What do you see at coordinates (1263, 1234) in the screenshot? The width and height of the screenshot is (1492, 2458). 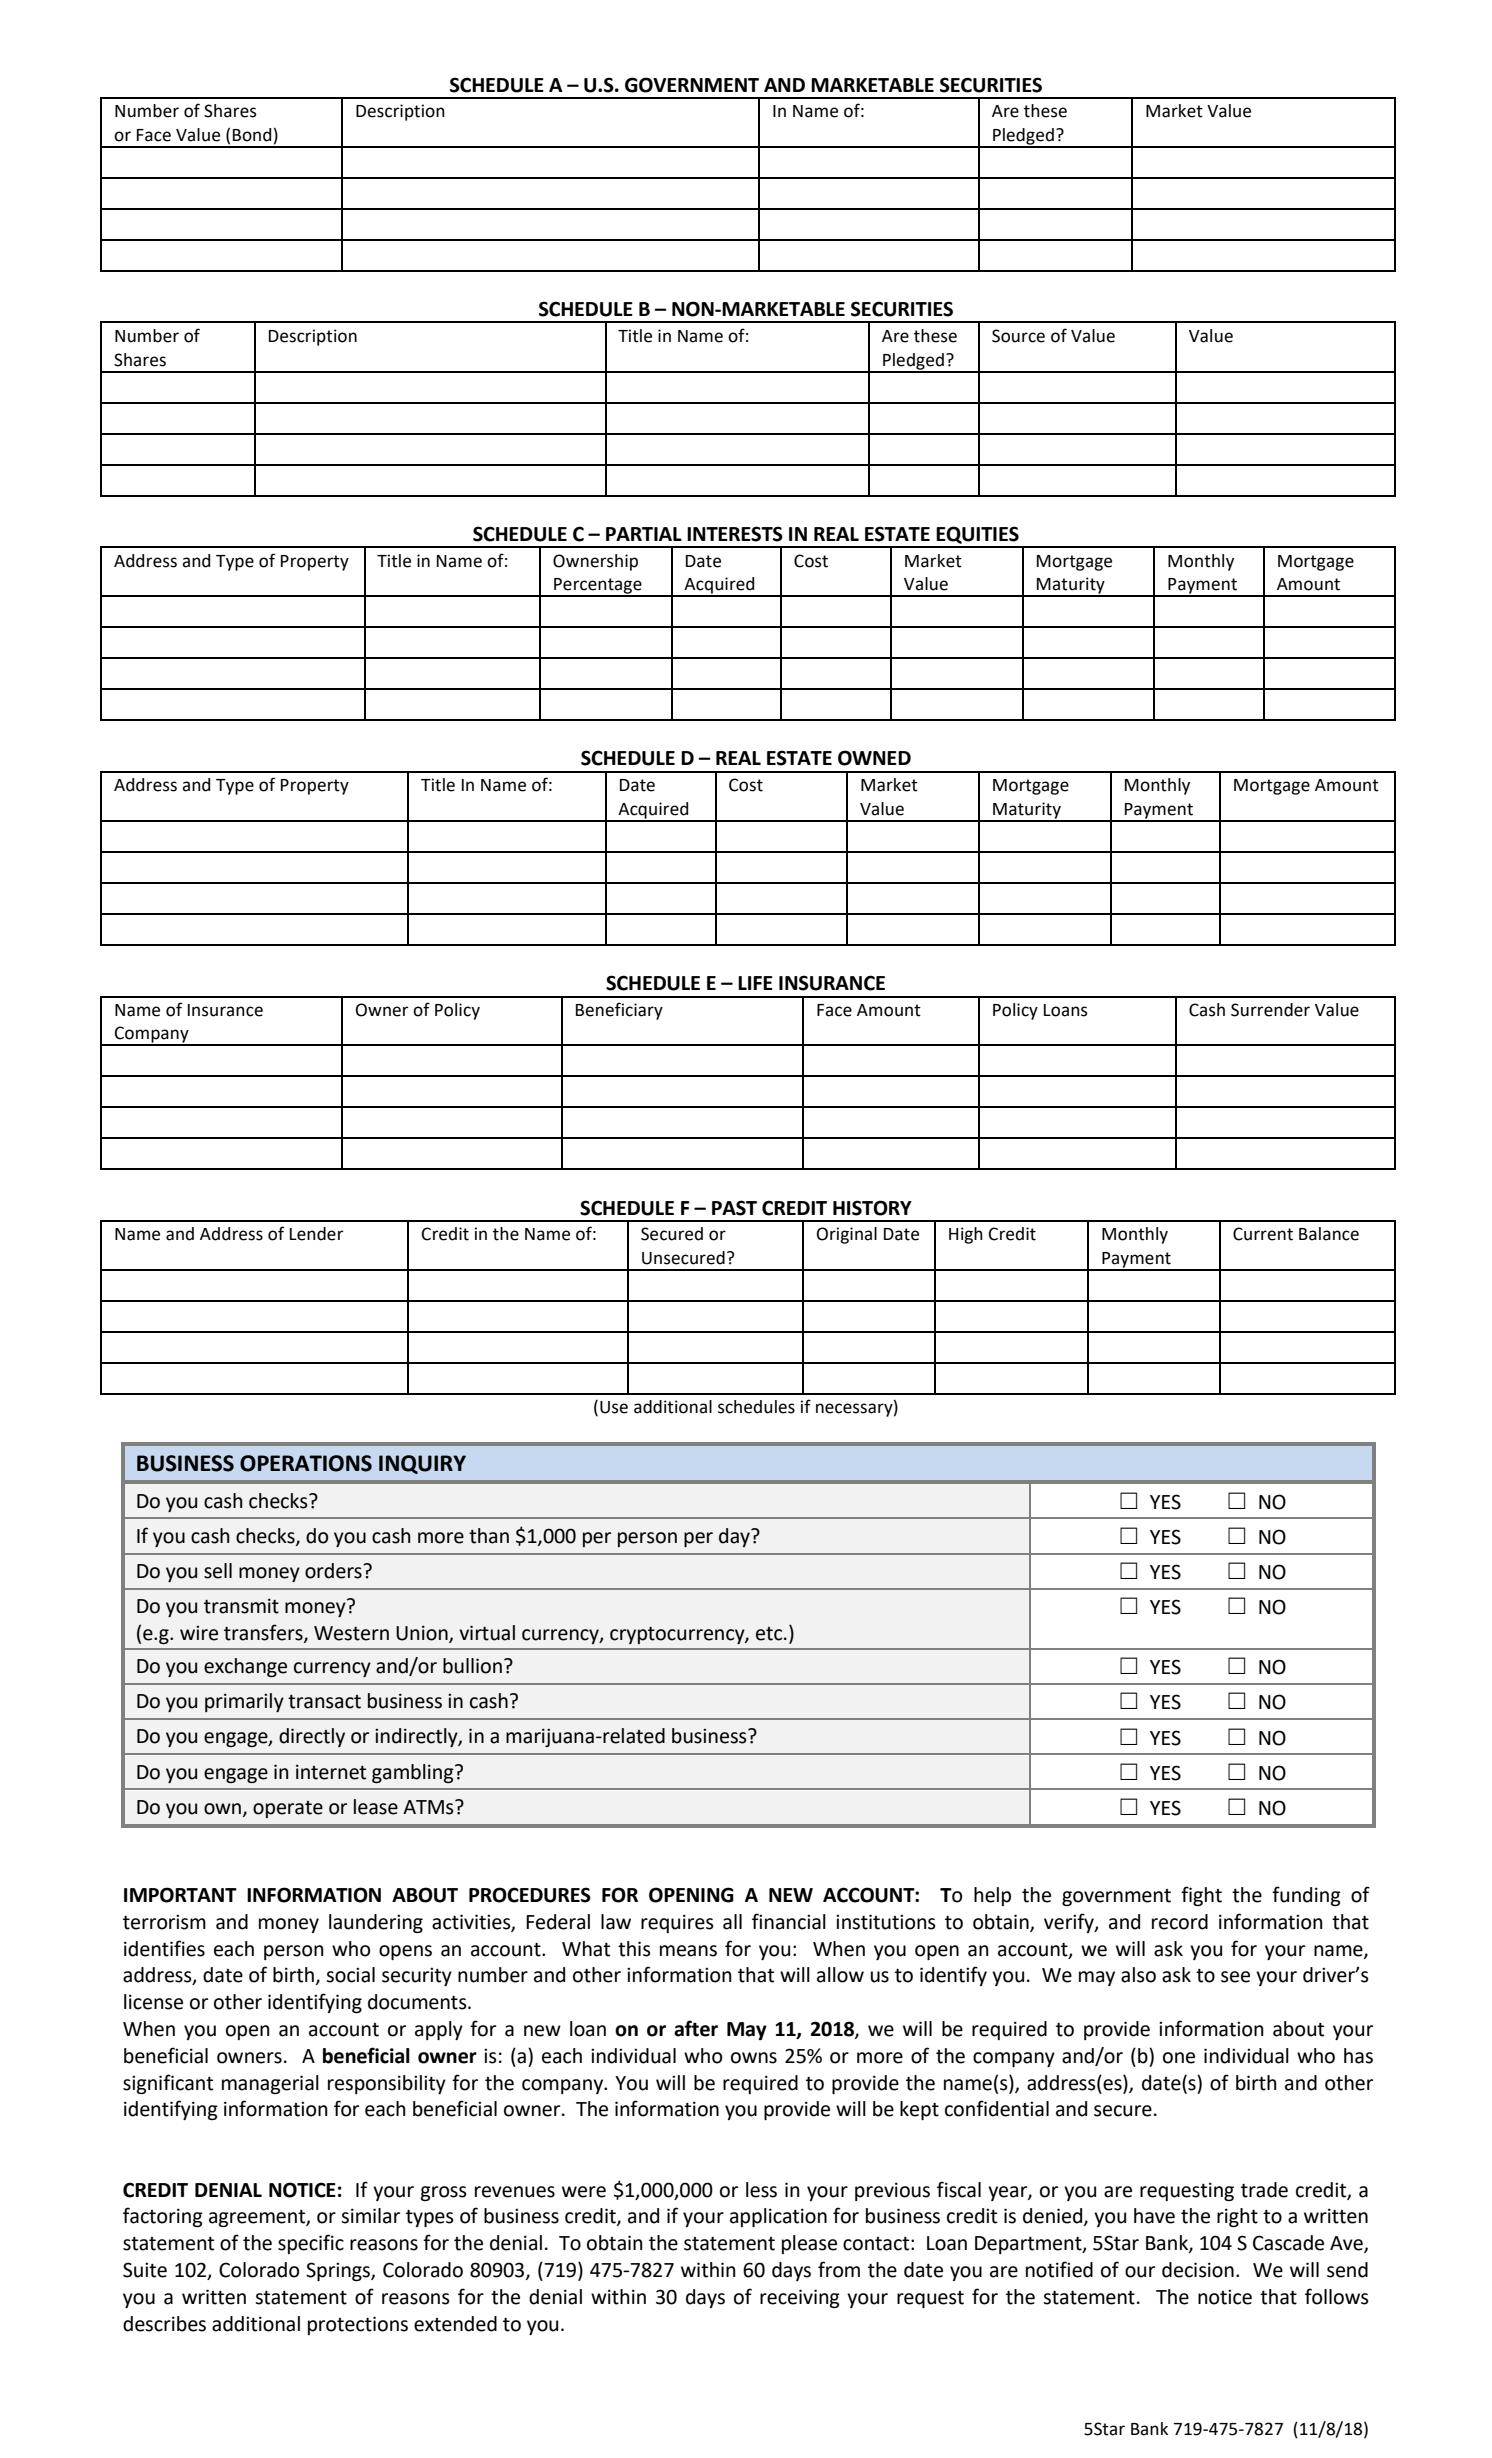 I see `Current` at bounding box center [1263, 1234].
